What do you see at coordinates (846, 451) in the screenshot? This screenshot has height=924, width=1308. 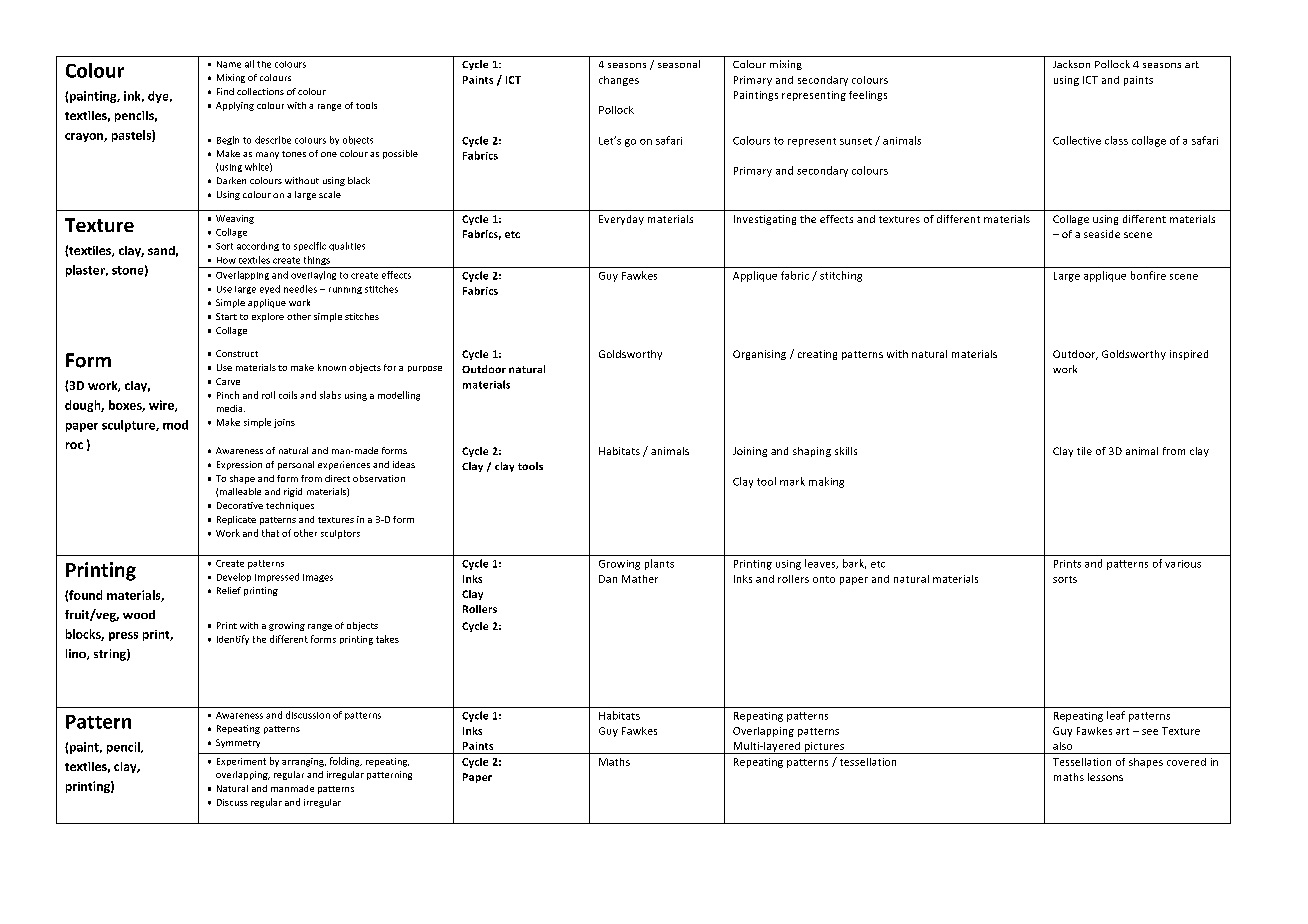 I see `skills` at bounding box center [846, 451].
